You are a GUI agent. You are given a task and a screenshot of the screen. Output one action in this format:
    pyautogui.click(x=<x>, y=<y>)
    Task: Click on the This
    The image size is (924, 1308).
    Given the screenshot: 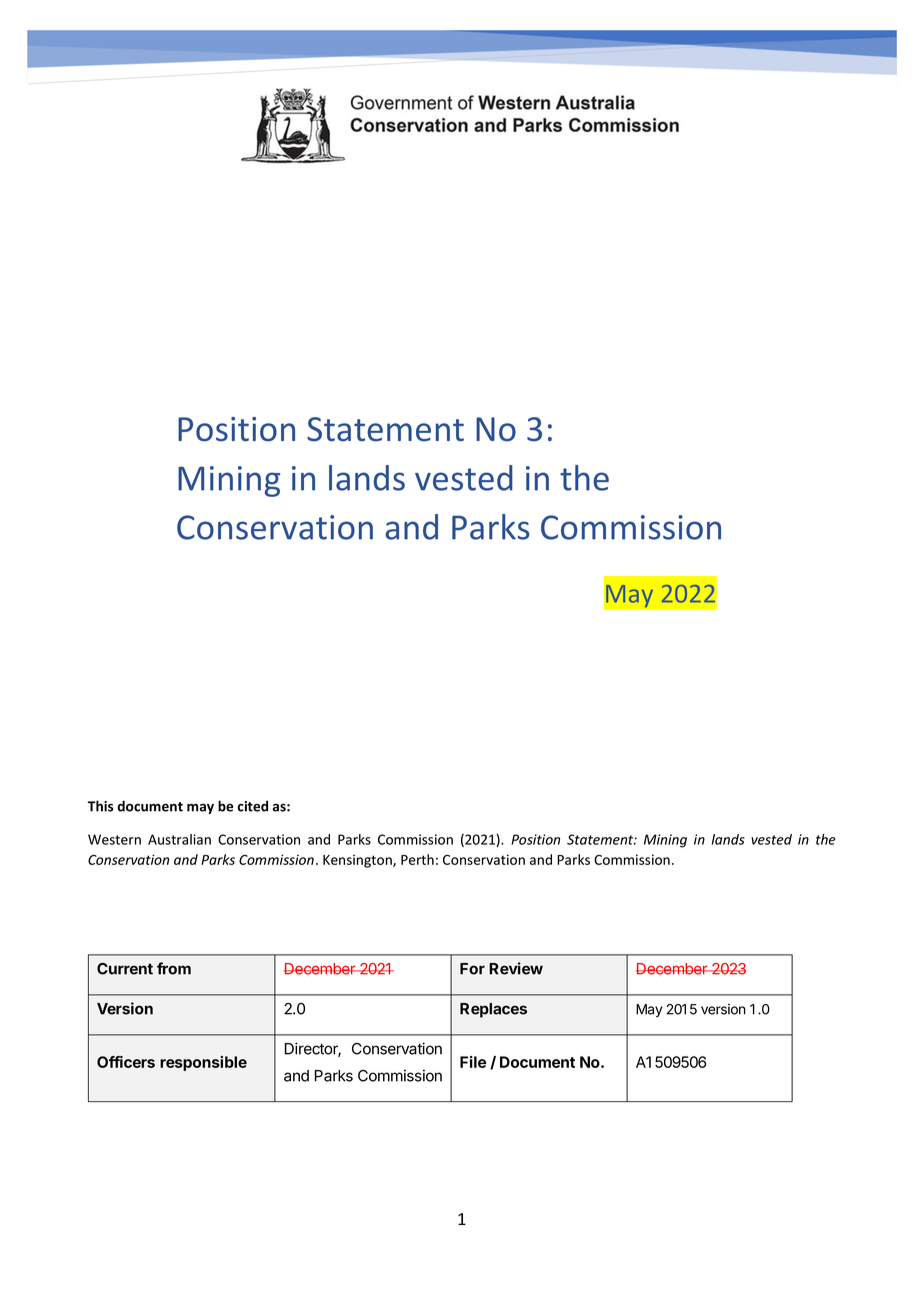 What is the action you would take?
    pyautogui.click(x=100, y=806)
